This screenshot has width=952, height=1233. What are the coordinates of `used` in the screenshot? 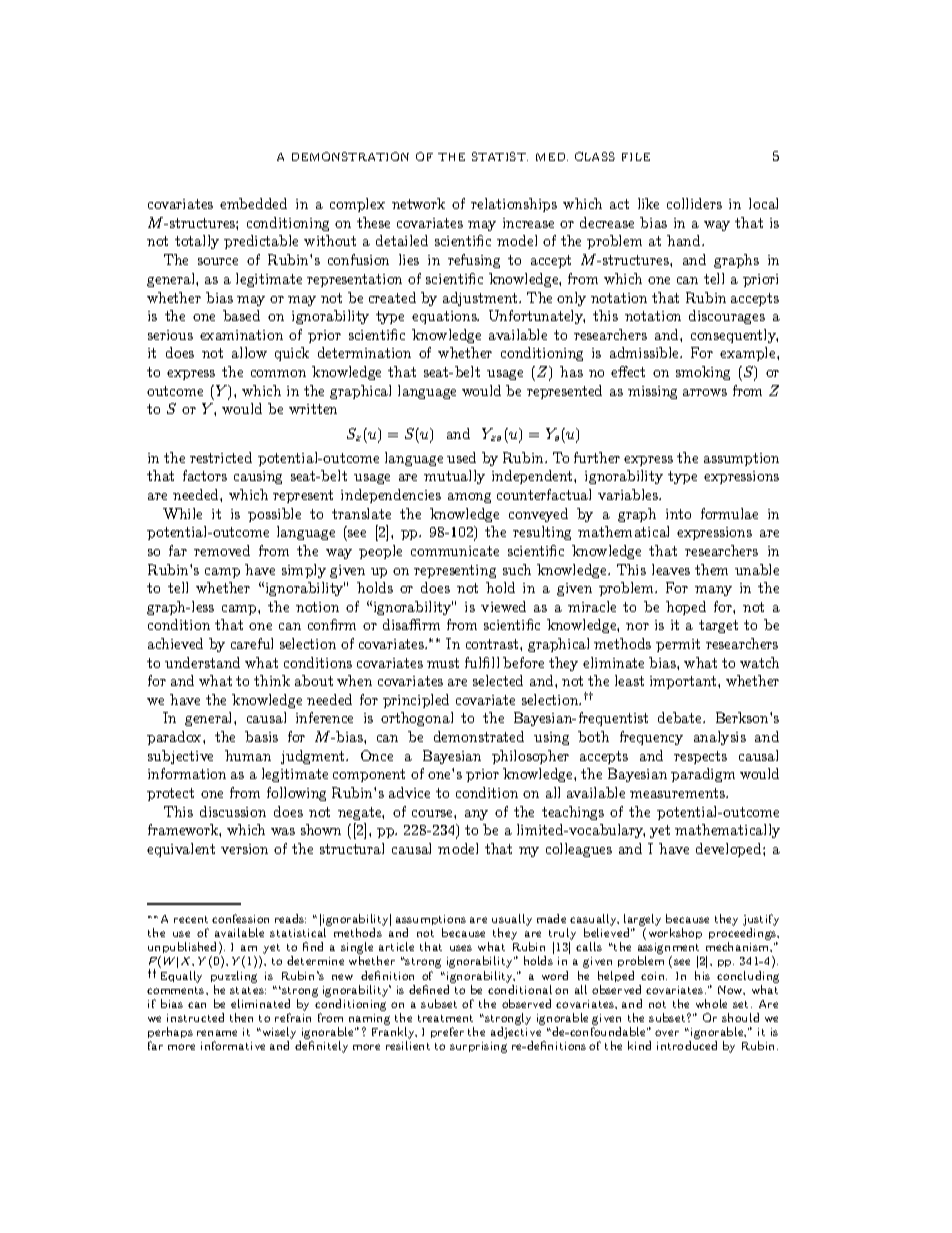 It's located at (461, 457).
